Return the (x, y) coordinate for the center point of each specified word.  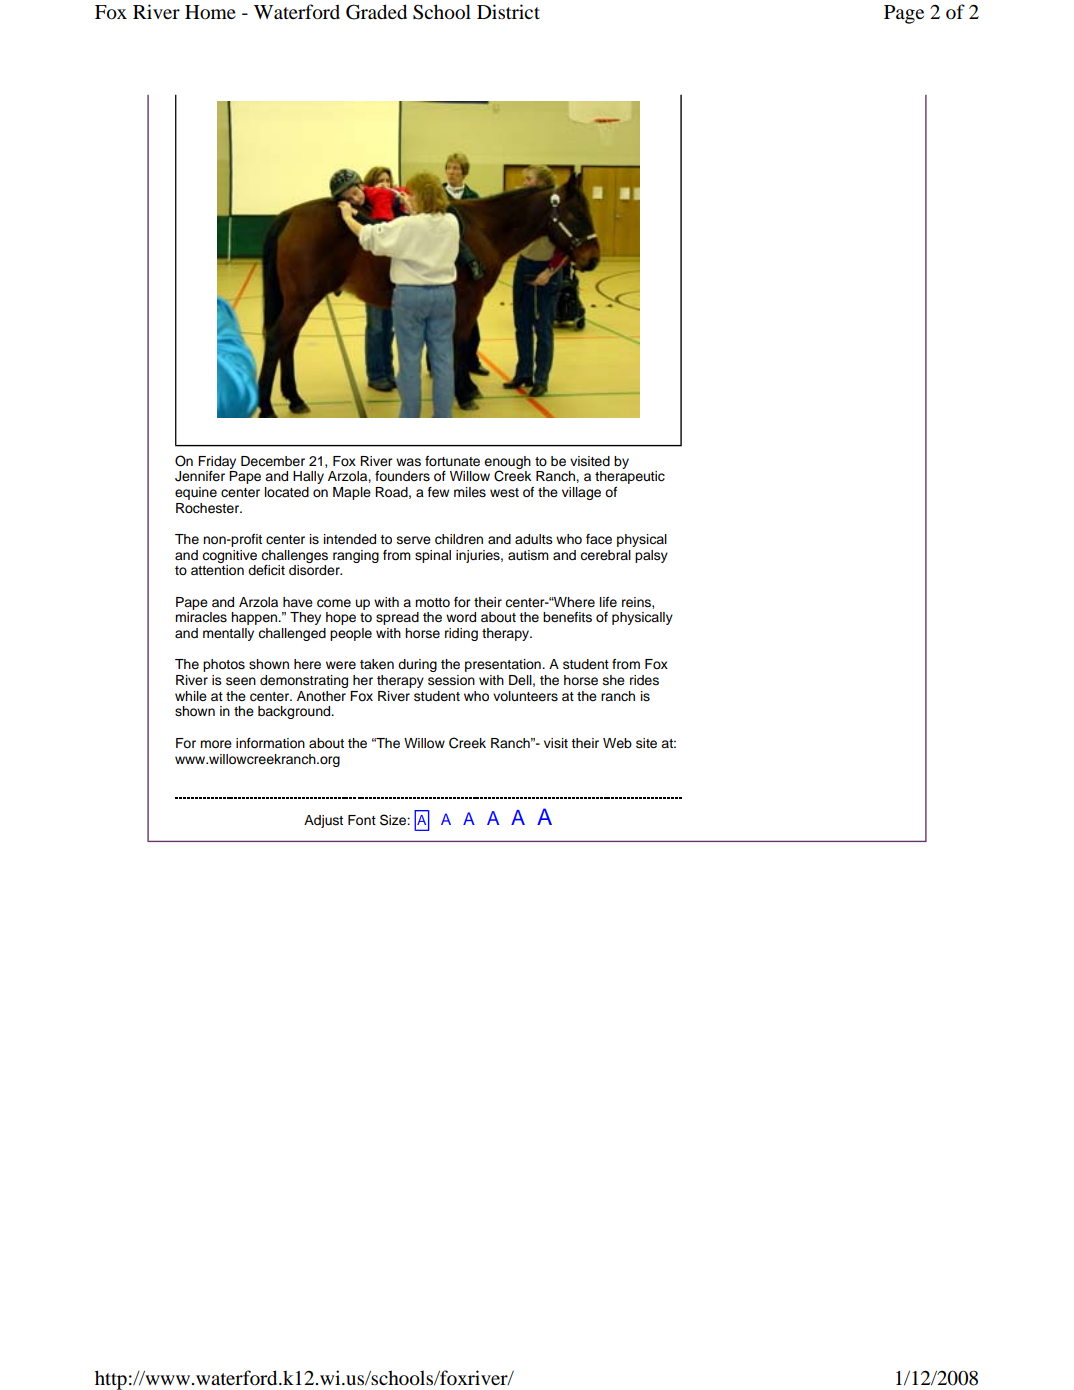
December (273, 461)
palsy (651, 556)
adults (534, 539)
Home (210, 12)
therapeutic (630, 477)
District (508, 11)
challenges (294, 556)
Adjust (323, 821)
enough (507, 463)
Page (904, 14)
